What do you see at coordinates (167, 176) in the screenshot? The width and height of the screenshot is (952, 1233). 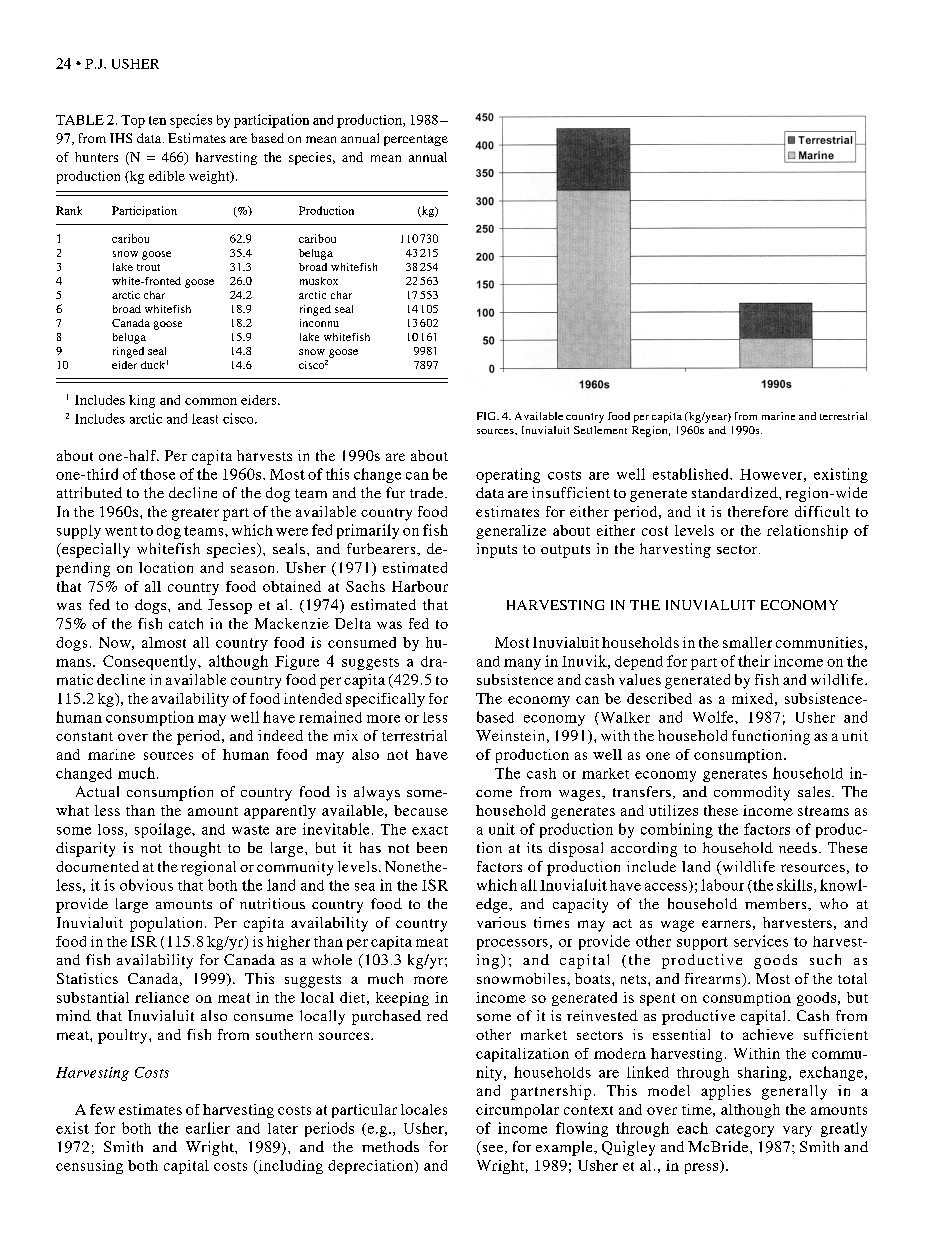 I see `edible` at bounding box center [167, 176].
